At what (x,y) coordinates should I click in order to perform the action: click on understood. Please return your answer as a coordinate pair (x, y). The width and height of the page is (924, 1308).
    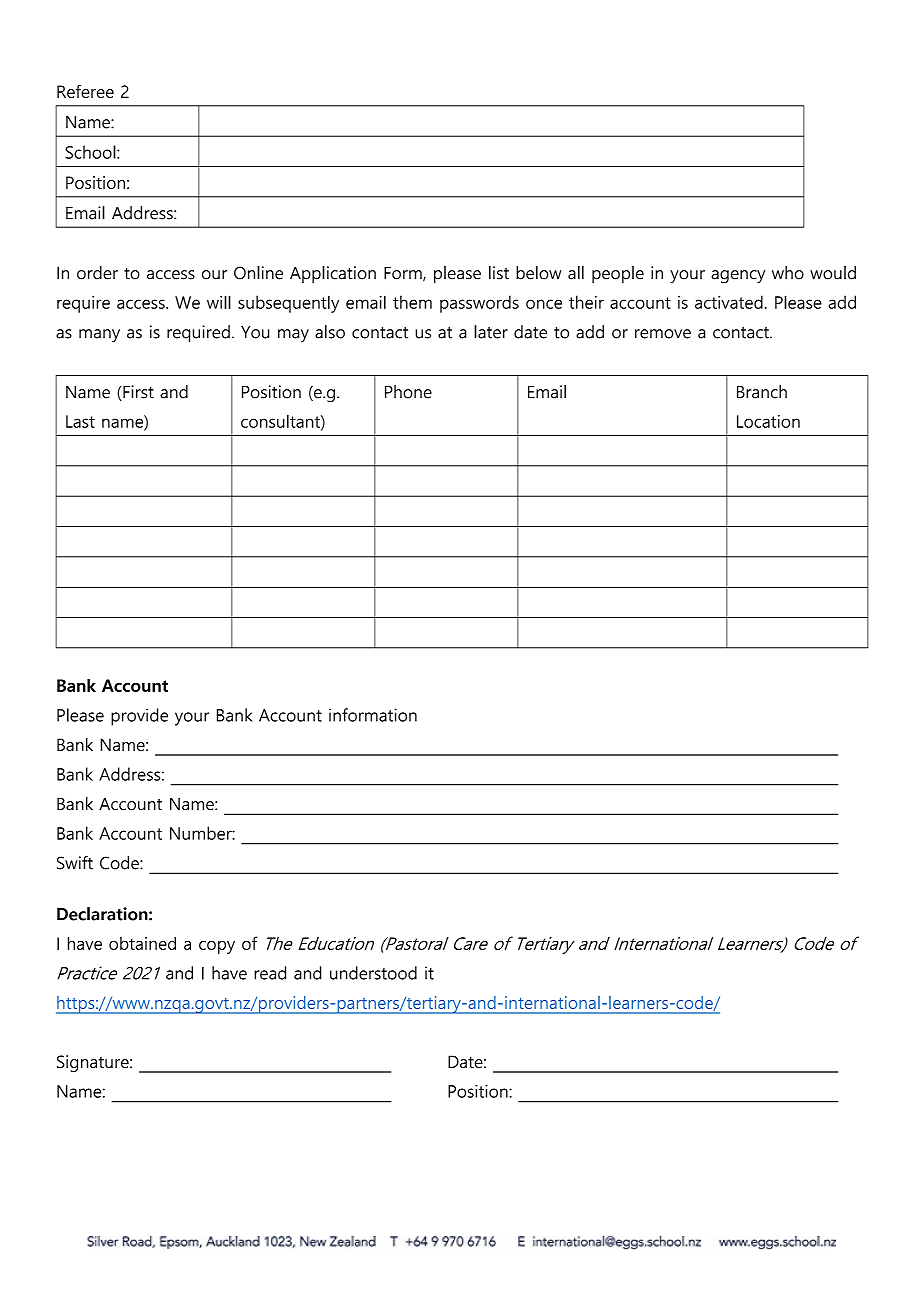
    Looking at the image, I should click on (373, 973).
